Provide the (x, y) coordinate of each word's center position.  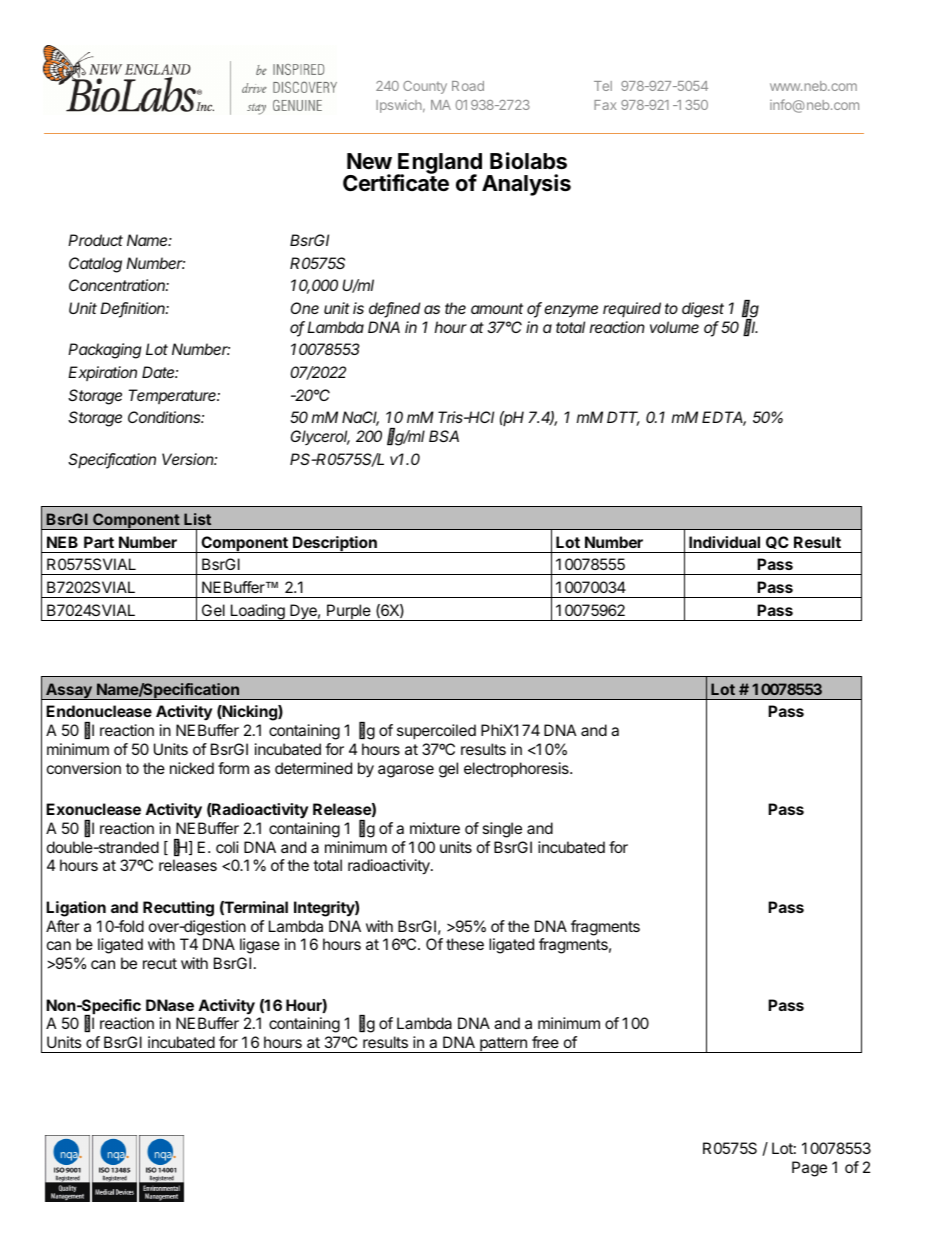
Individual (724, 542)
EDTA (724, 418)
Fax (605, 105)
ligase (260, 946)
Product (95, 240)
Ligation (76, 909)
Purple (349, 612)
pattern (503, 1045)
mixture (435, 828)
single (502, 830)
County (425, 87)
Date (160, 372)
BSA (444, 436)
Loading (257, 612)
